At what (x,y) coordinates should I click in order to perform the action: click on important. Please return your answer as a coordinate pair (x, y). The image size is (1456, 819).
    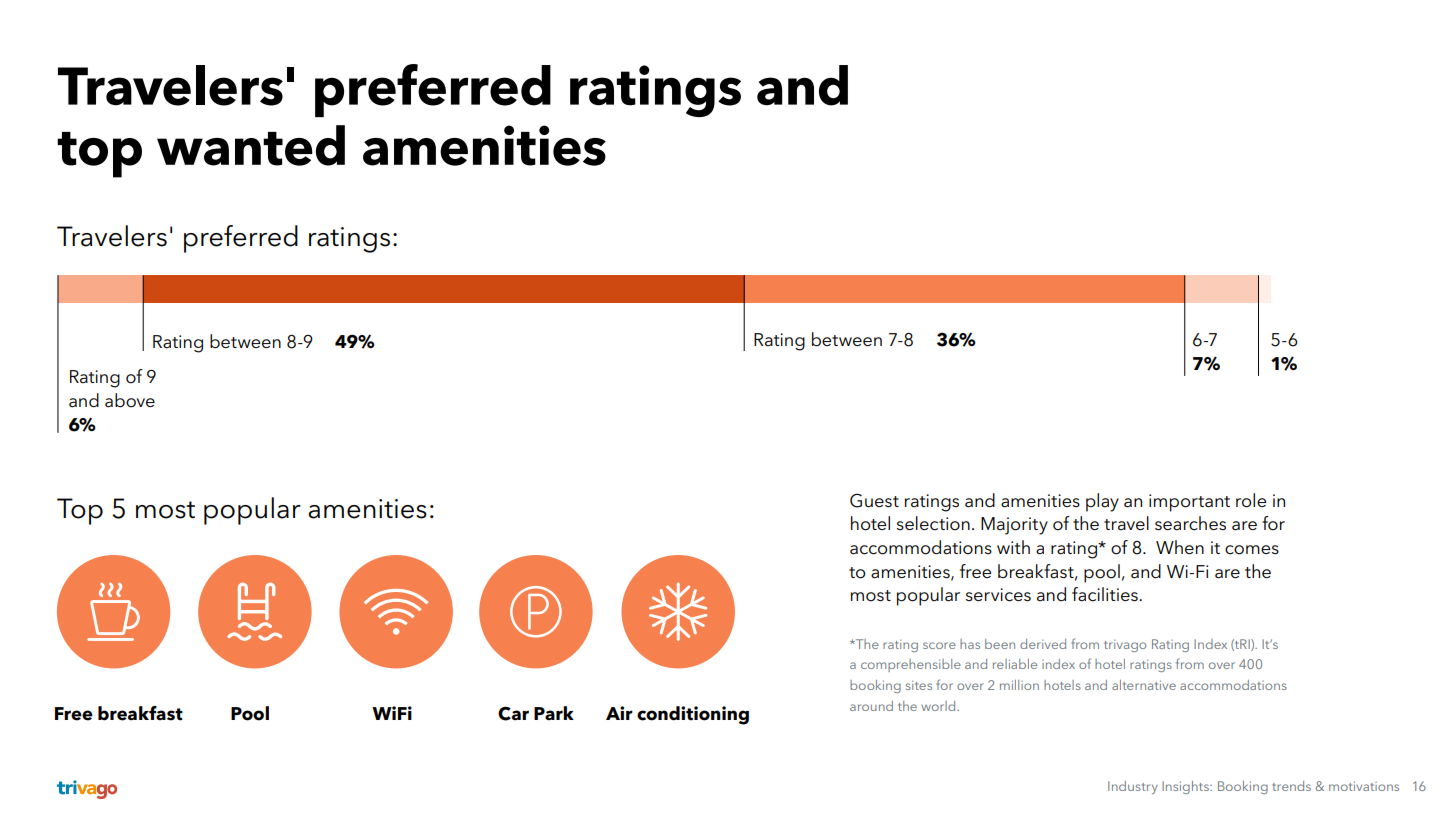
    Looking at the image, I should click on (1189, 503).
